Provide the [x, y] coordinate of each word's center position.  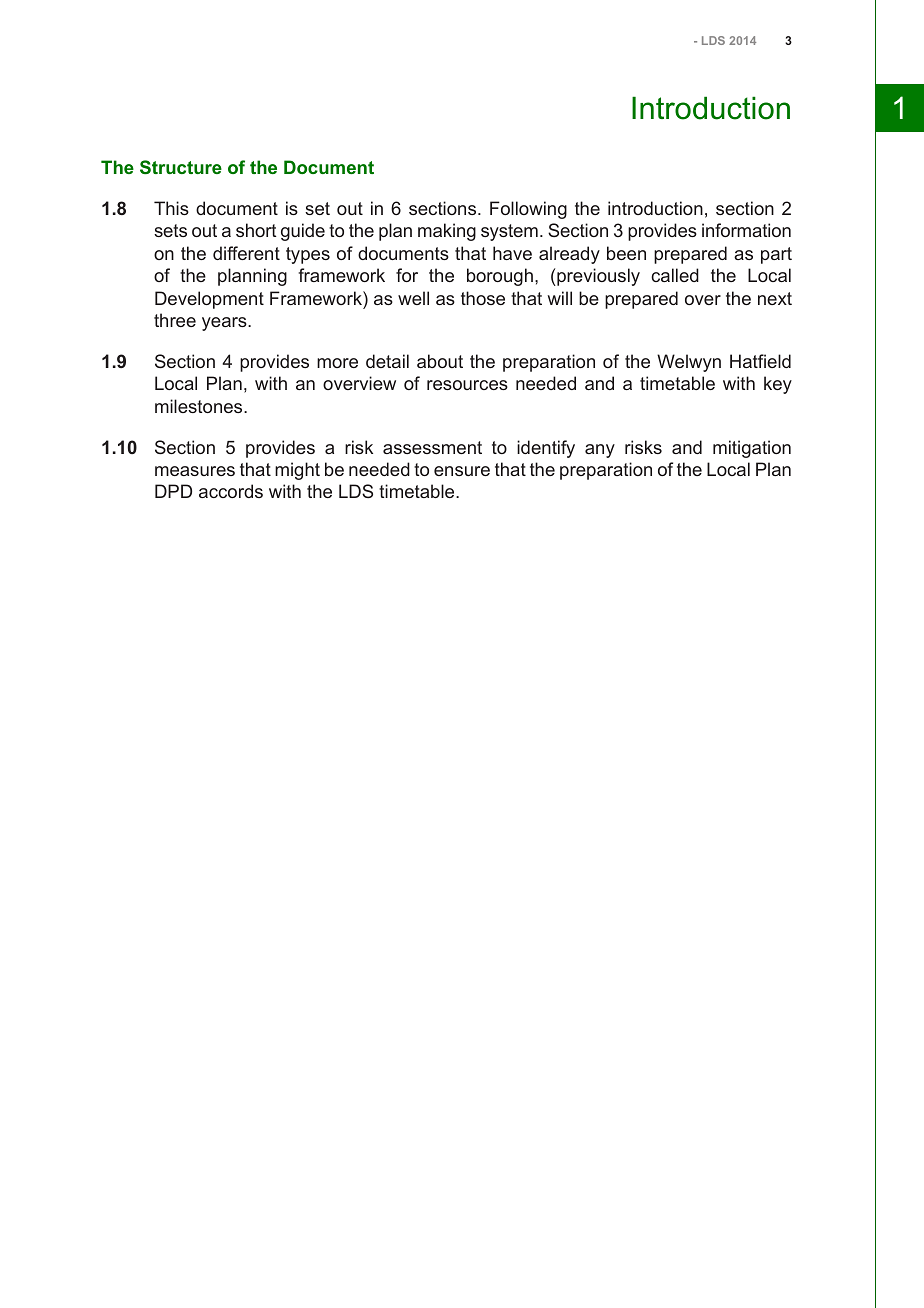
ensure [462, 471]
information [746, 230]
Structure [181, 167]
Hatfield [760, 361]
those [483, 298]
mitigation [752, 449]
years [225, 324]
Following [528, 210]
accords [231, 491]
